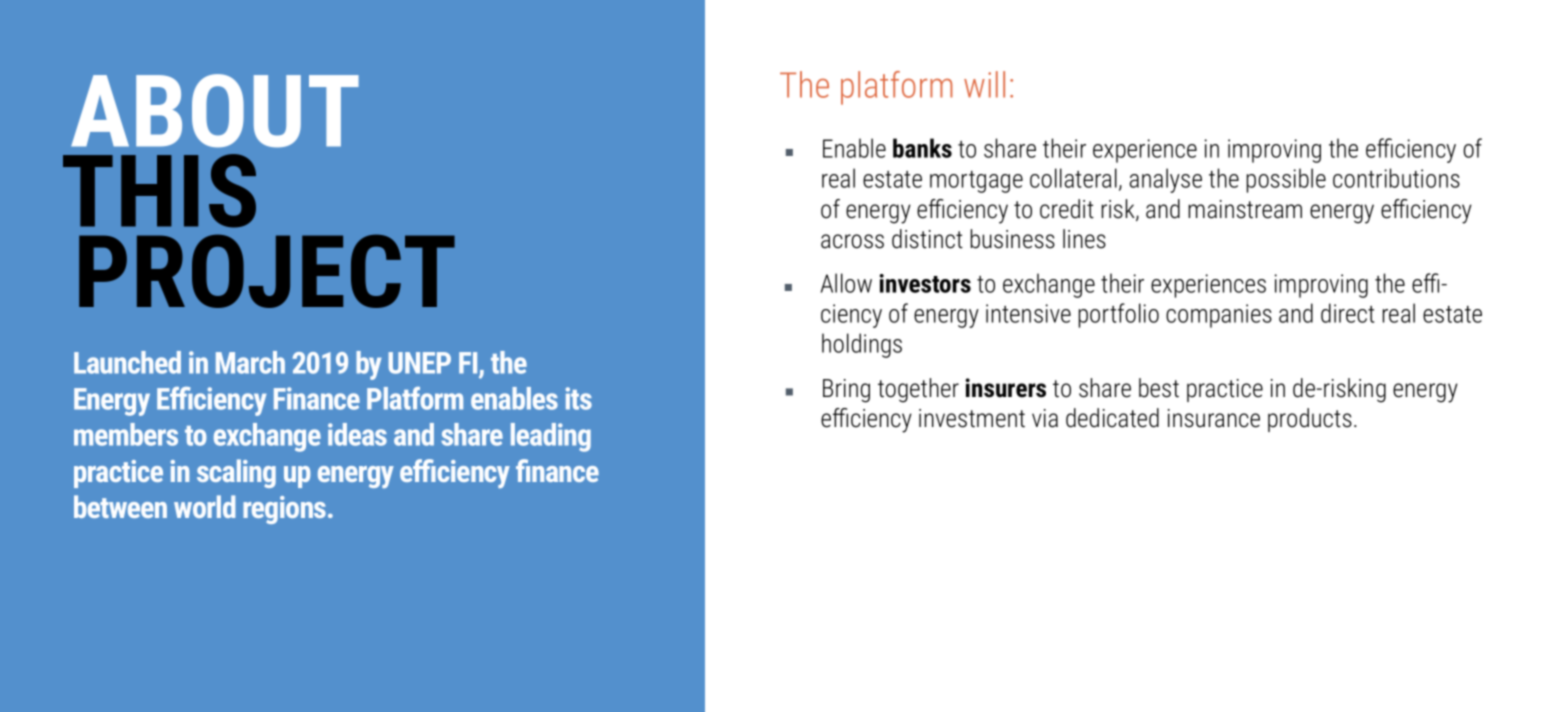 The height and width of the document is (712, 1568). I want to click on banks, so click(922, 148).
